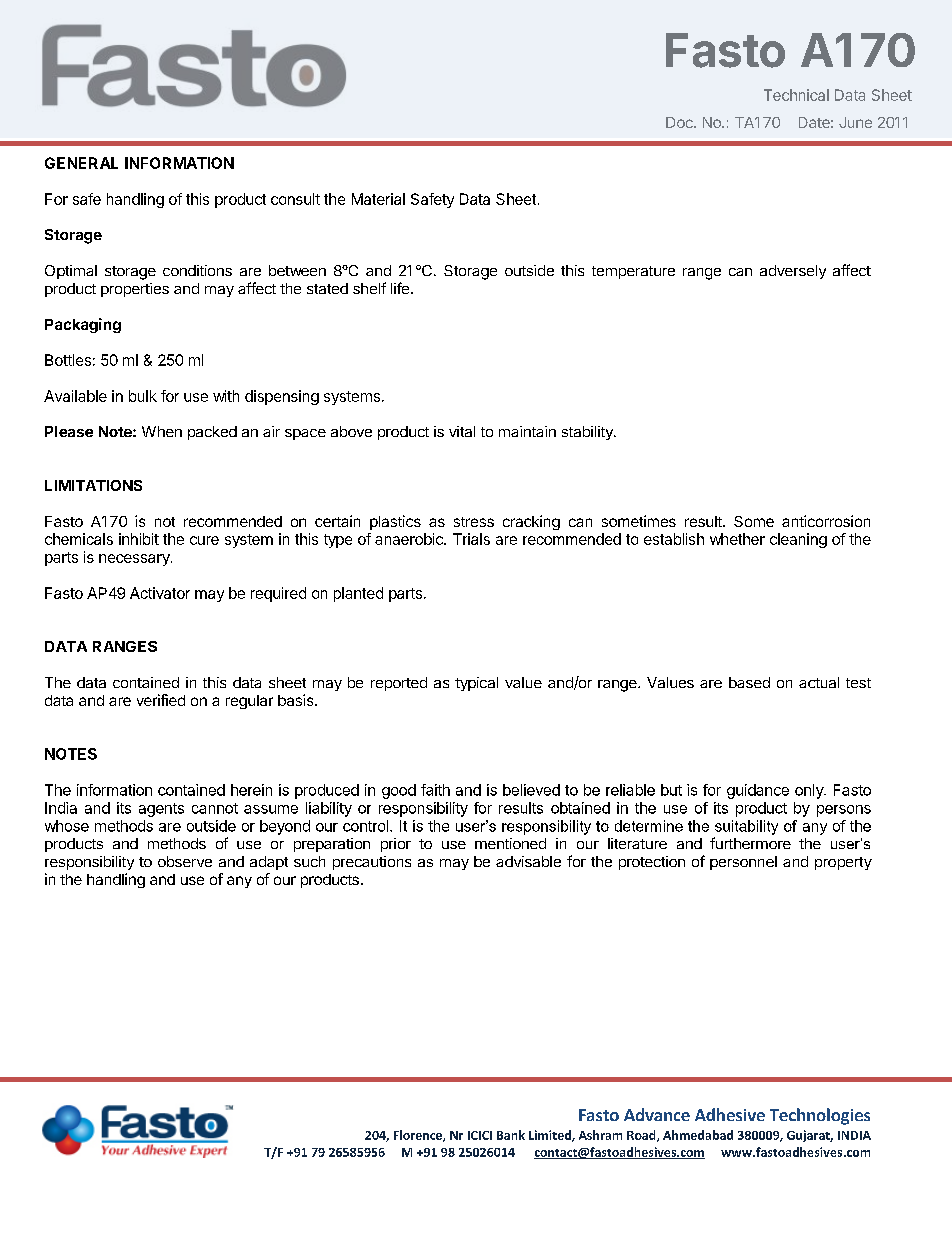  What do you see at coordinates (749, 682) in the screenshot?
I see `based` at bounding box center [749, 682].
